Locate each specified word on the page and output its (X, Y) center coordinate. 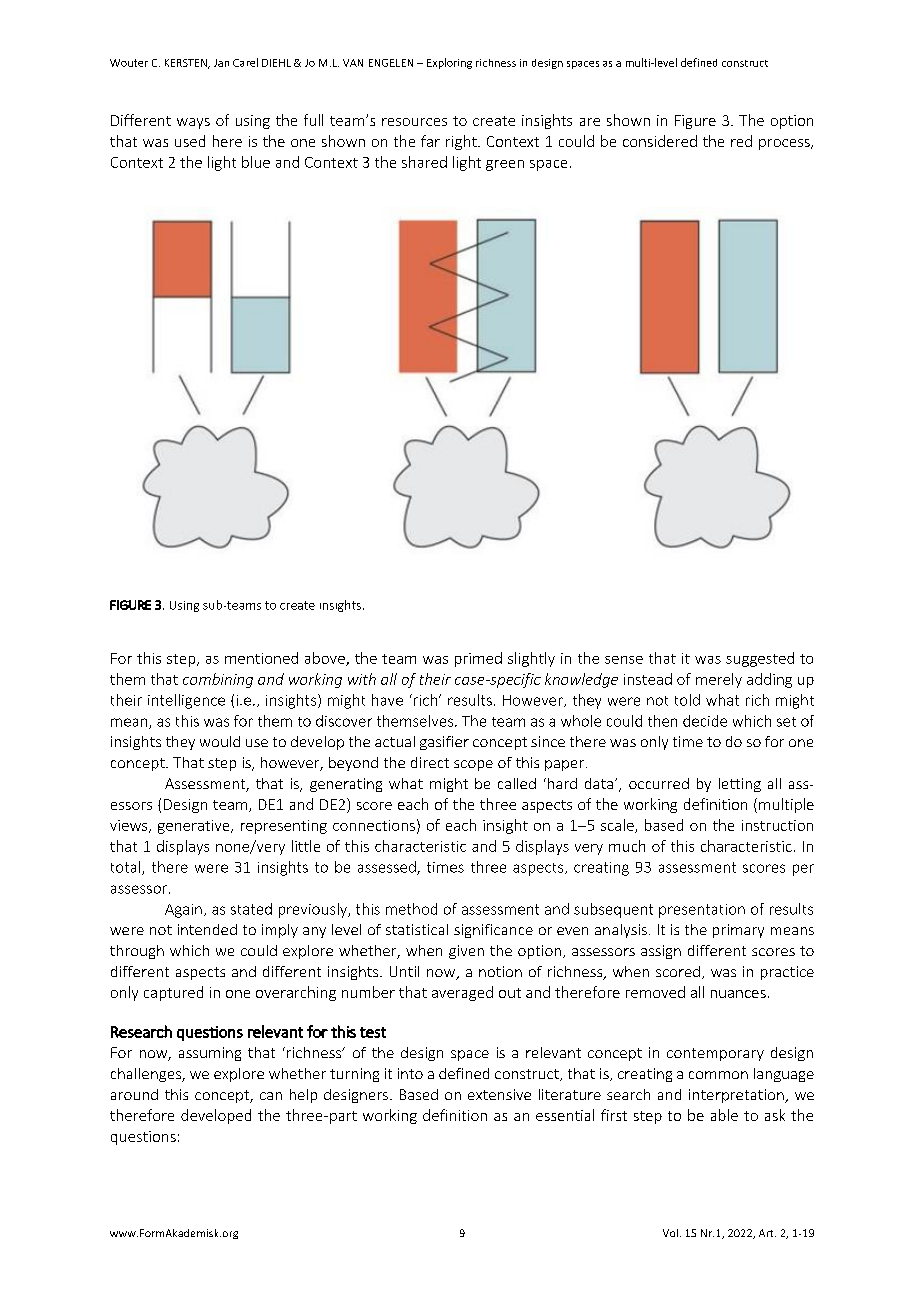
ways (193, 123)
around (134, 1094)
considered (660, 141)
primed (478, 659)
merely (719, 680)
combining (218, 680)
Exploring (449, 63)
